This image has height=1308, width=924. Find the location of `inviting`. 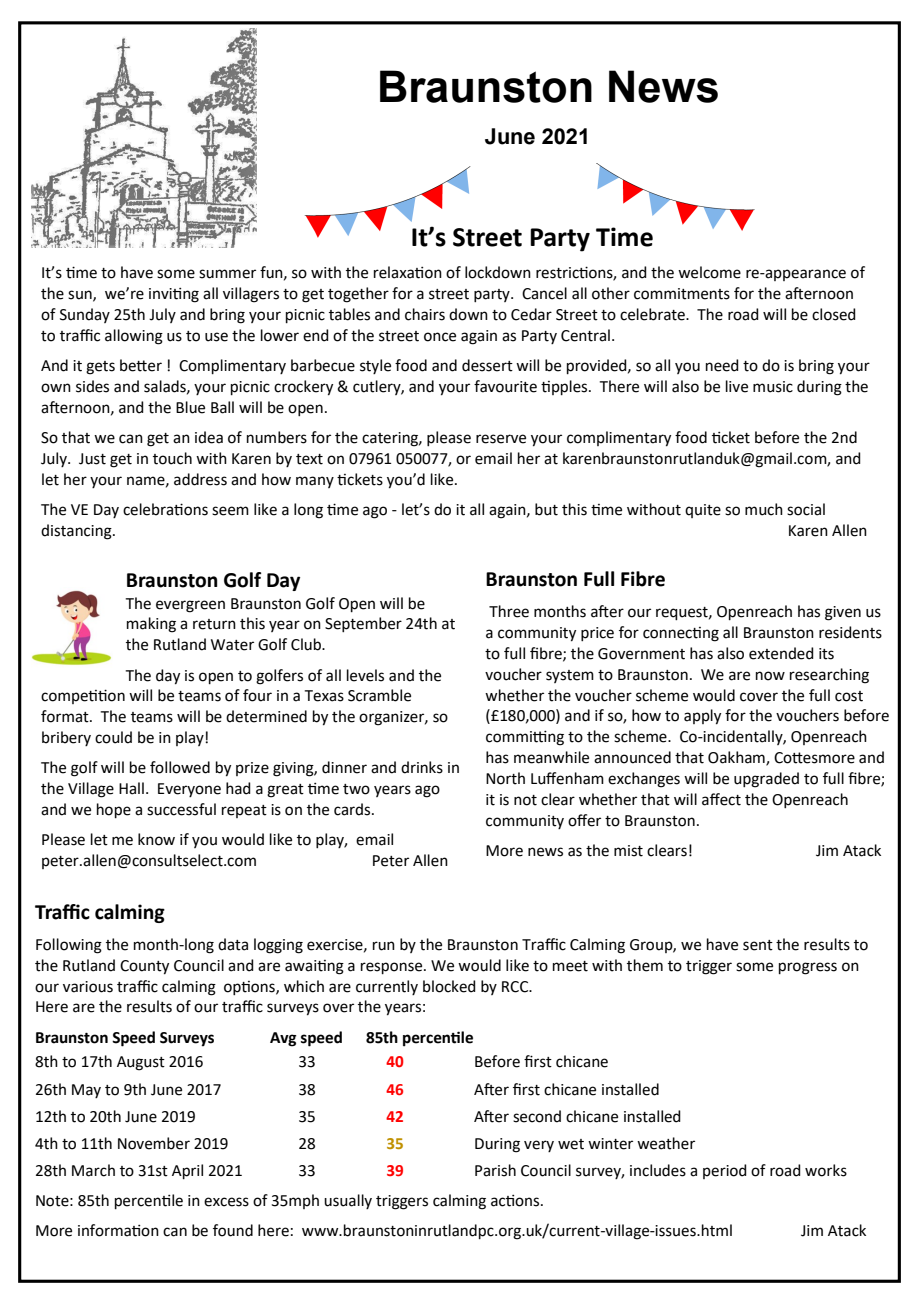

inviting is located at coordinates (174, 295).
